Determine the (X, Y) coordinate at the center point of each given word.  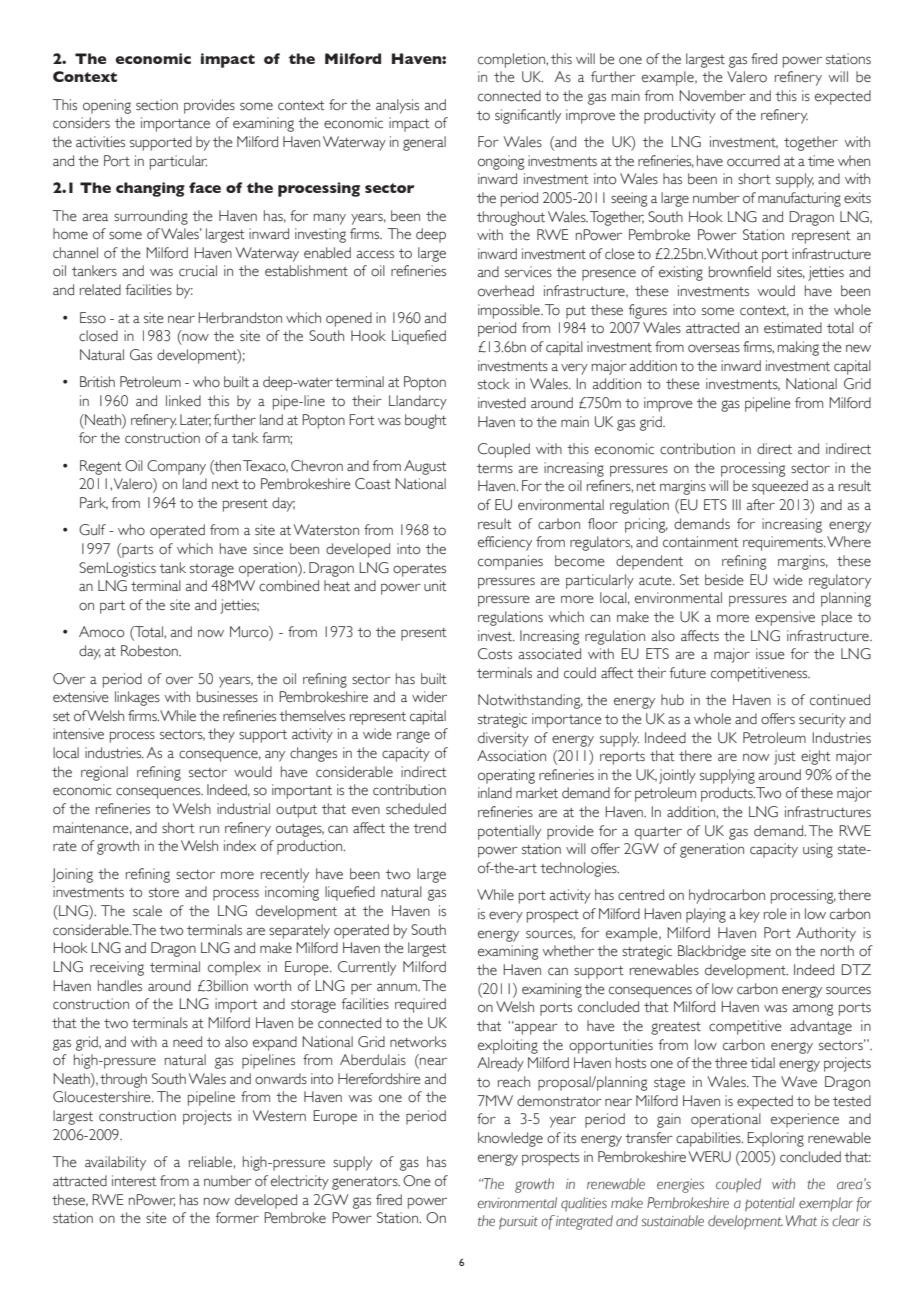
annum (398, 987)
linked (183, 401)
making (798, 348)
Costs (495, 654)
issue (770, 654)
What (801, 1221)
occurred (753, 161)
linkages (137, 698)
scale (147, 911)
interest (134, 1181)
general (424, 143)
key (750, 915)
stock (494, 384)
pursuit (518, 1223)
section (157, 105)
